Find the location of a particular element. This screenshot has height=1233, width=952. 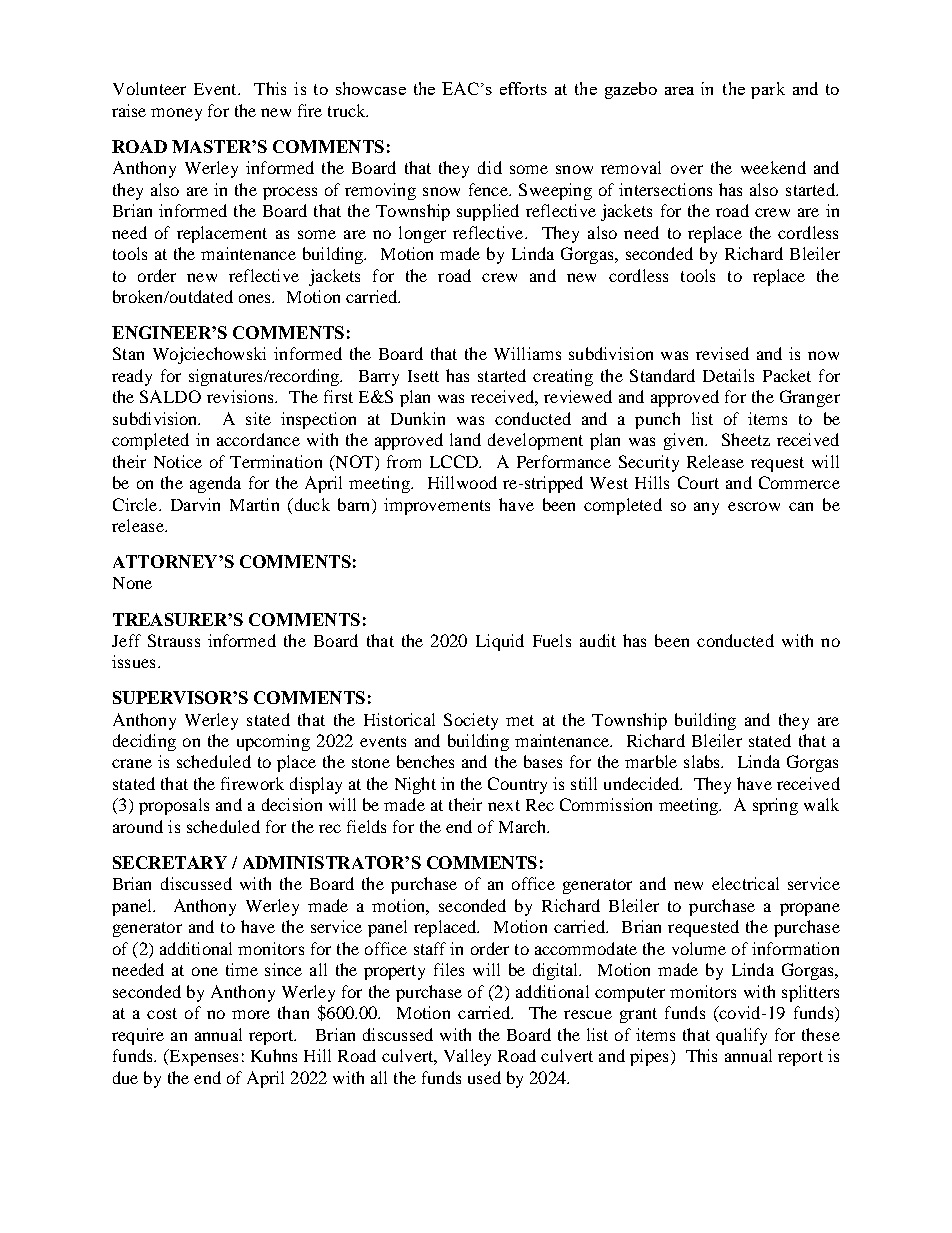

money is located at coordinates (176, 114).
